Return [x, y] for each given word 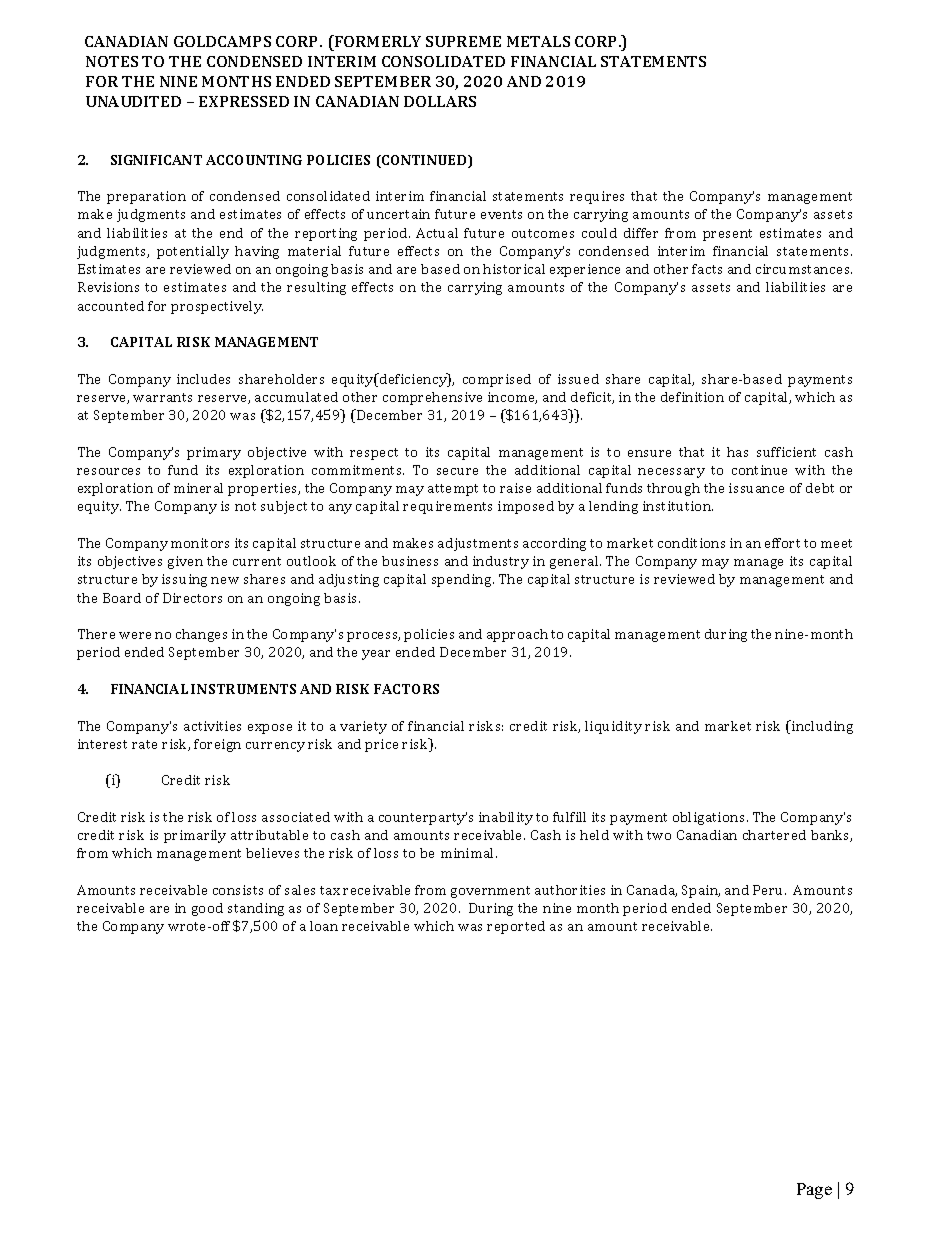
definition [692, 397]
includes [203, 379]
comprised [497, 380]
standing [256, 909]
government [490, 892]
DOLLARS [440, 101]
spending [463, 580]
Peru [769, 890]
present [727, 235]
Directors [192, 598]
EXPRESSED [244, 101]
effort [782, 543]
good [207, 909]
